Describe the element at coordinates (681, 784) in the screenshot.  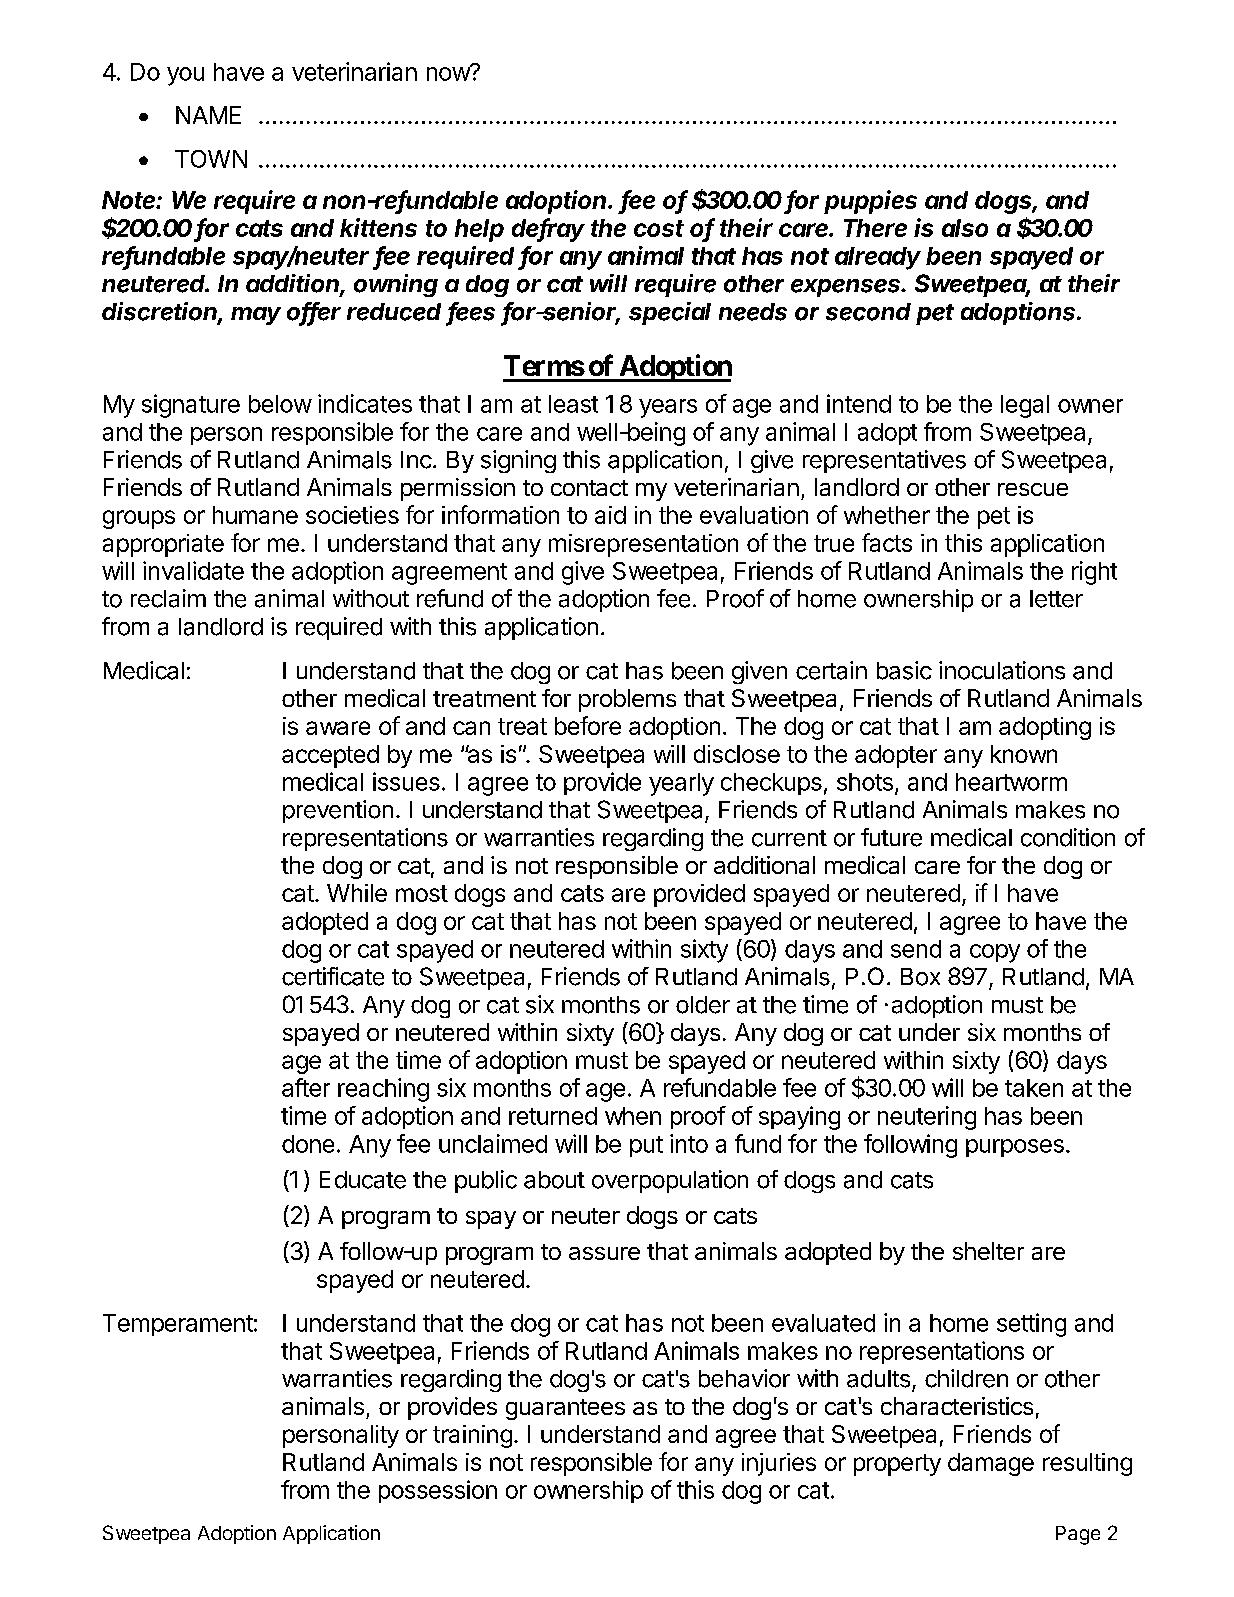
I see `yearly` at that location.
